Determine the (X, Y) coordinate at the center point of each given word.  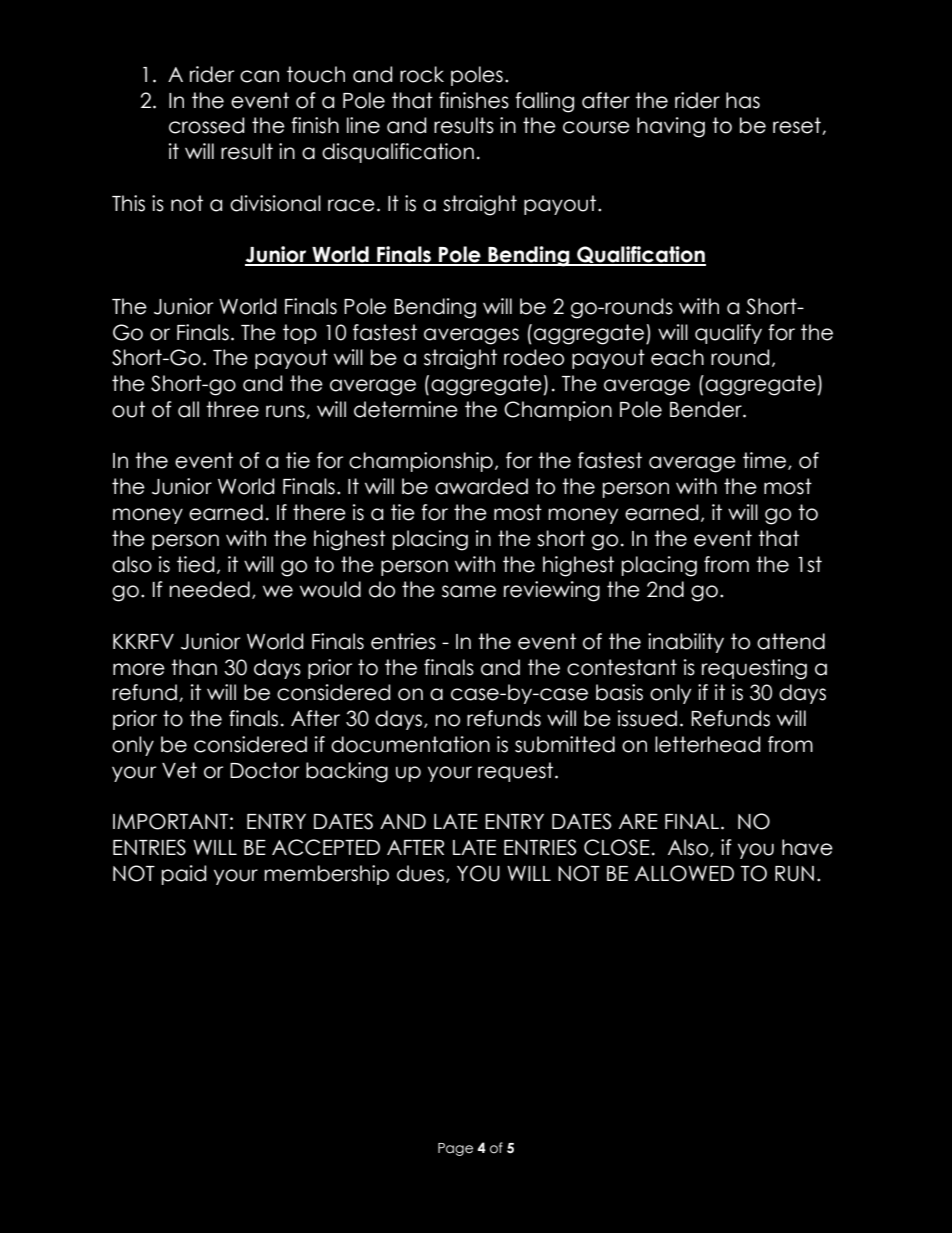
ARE (638, 821)
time (764, 460)
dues (422, 874)
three (232, 409)
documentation (410, 744)
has (743, 100)
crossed (207, 125)
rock (422, 74)
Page (455, 1149)
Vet (179, 770)
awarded (481, 486)
